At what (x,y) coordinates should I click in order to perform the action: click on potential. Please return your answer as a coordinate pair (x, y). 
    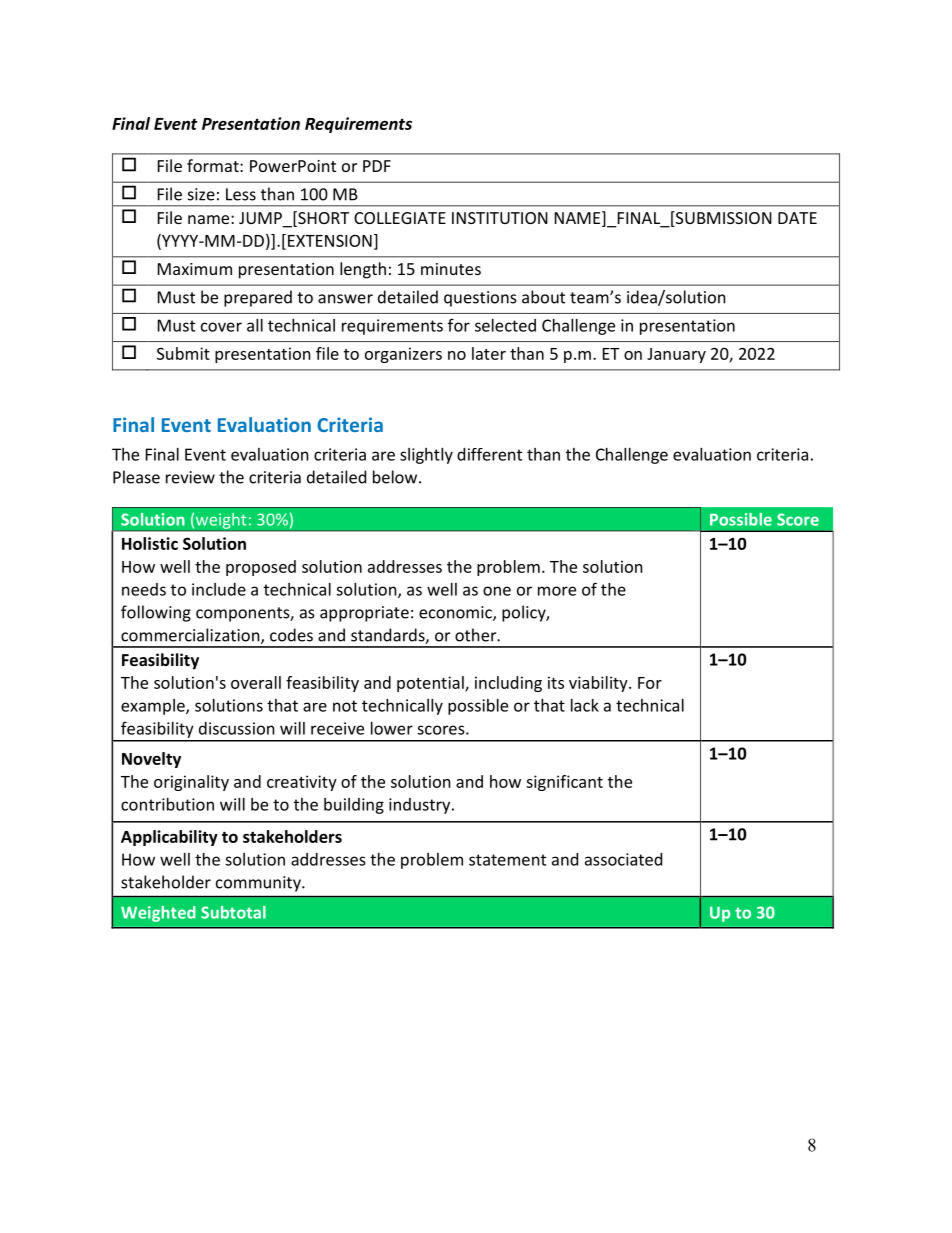
    Looking at the image, I should click on (431, 684).
